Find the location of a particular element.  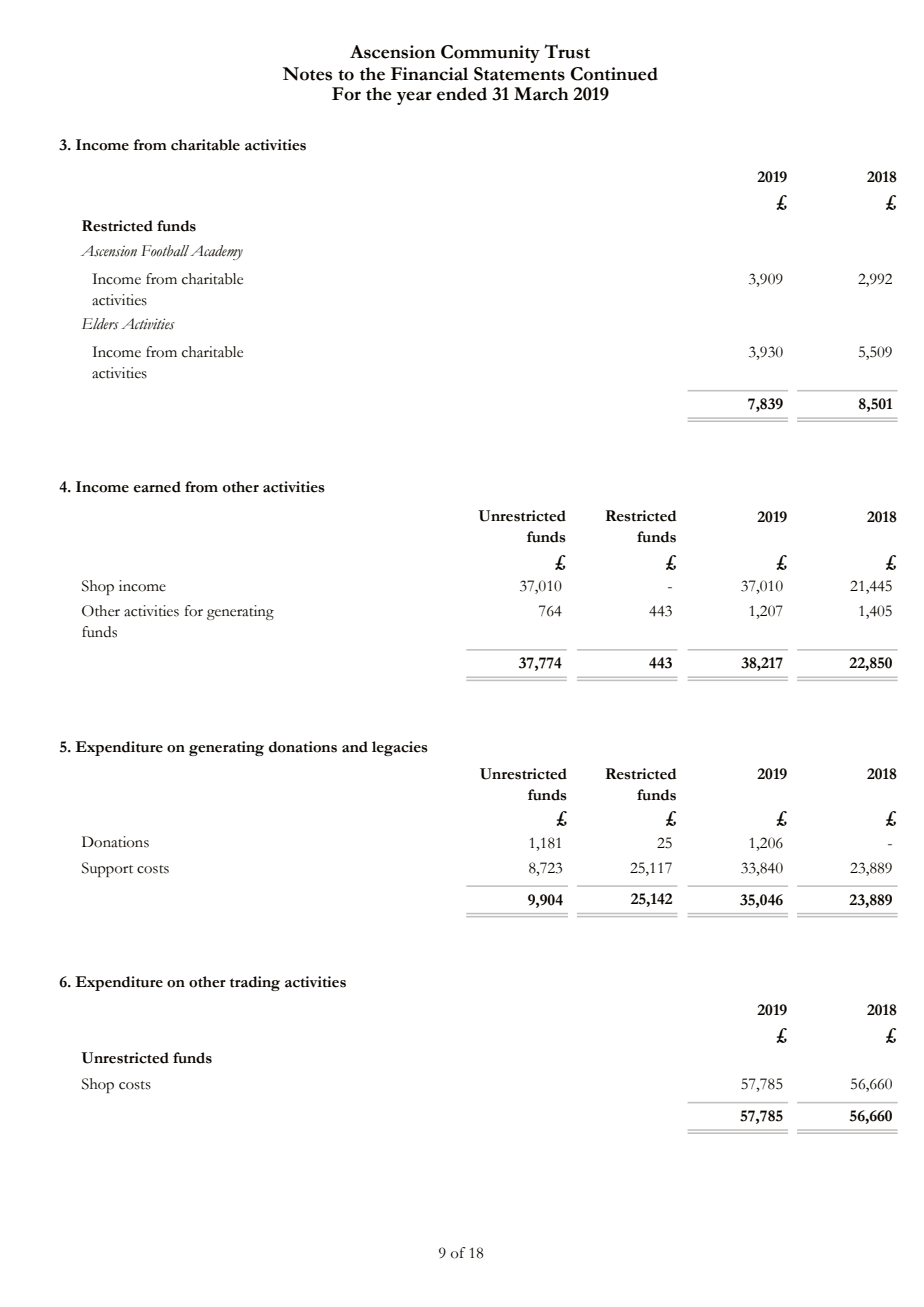

Notes is located at coordinates (307, 74).
